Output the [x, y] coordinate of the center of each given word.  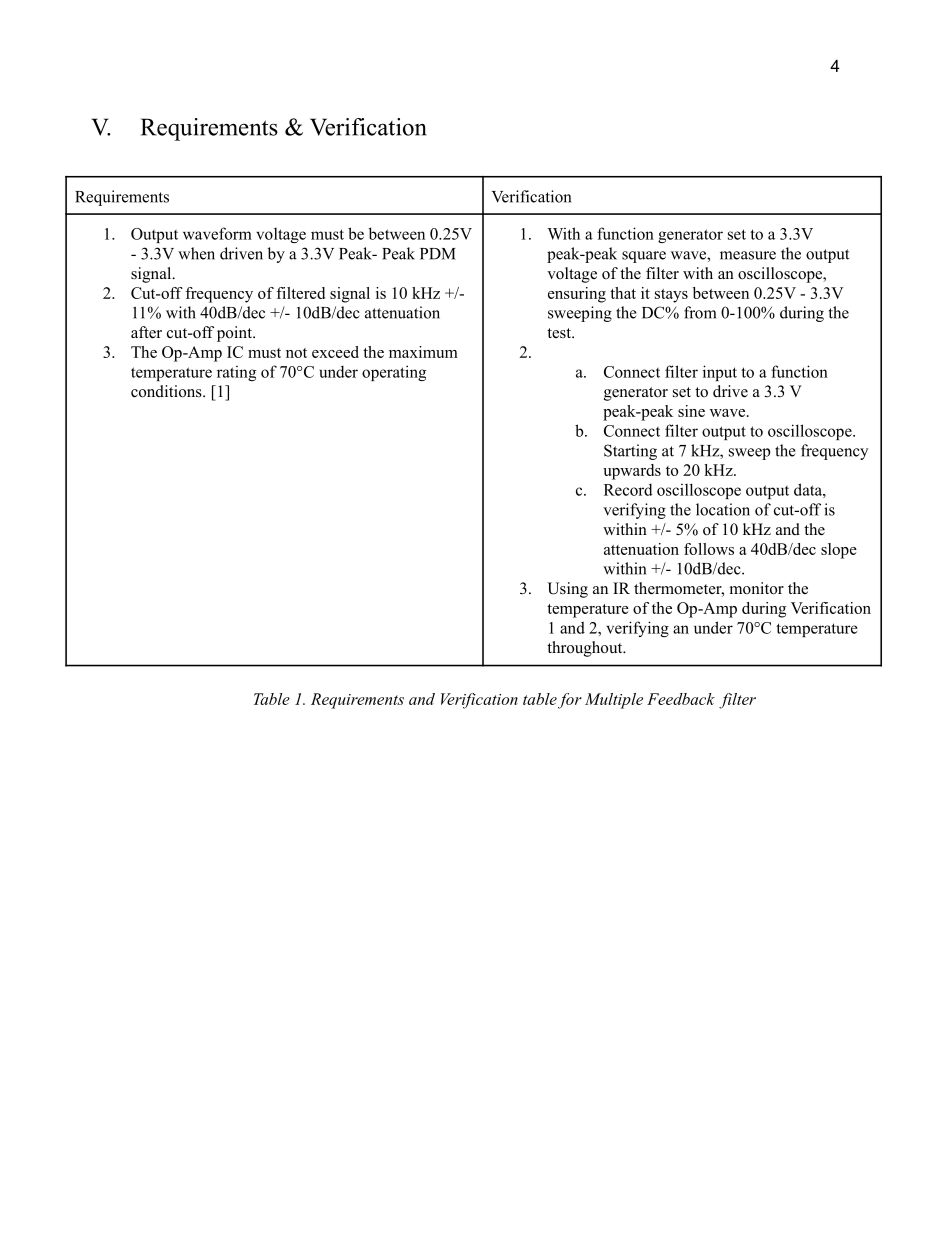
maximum [423, 352]
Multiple [614, 701]
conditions [167, 391]
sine [691, 411]
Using [567, 590]
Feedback [681, 699]
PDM [438, 254]
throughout [586, 649]
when [196, 253]
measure [748, 255]
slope [839, 551]
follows [709, 549]
